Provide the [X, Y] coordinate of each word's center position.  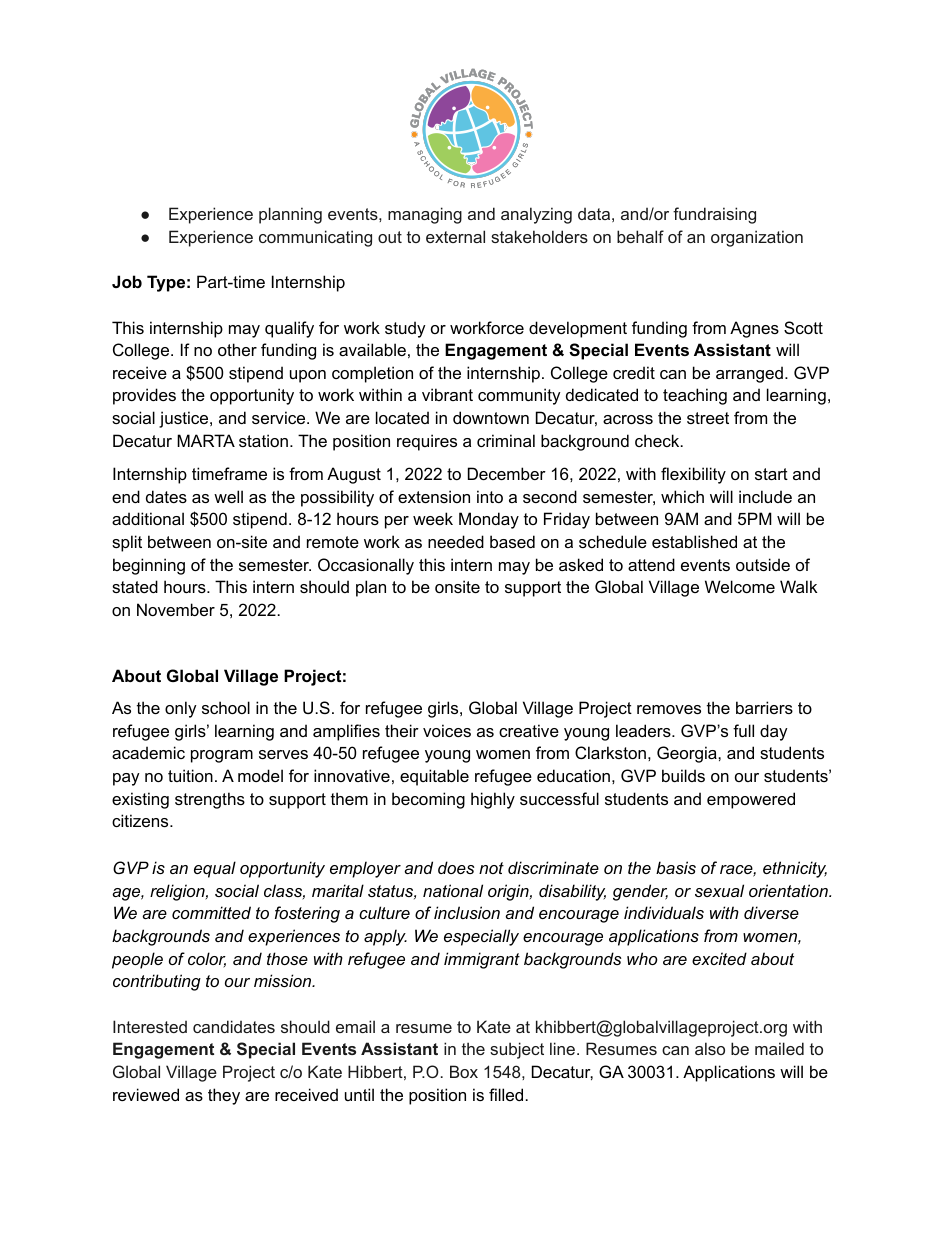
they [224, 1096]
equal [215, 869]
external [455, 236]
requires [427, 442]
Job [127, 281]
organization [757, 238]
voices [447, 730]
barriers [764, 707]
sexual [719, 890]
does [456, 867]
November [176, 609]
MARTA [206, 440]
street [708, 418]
